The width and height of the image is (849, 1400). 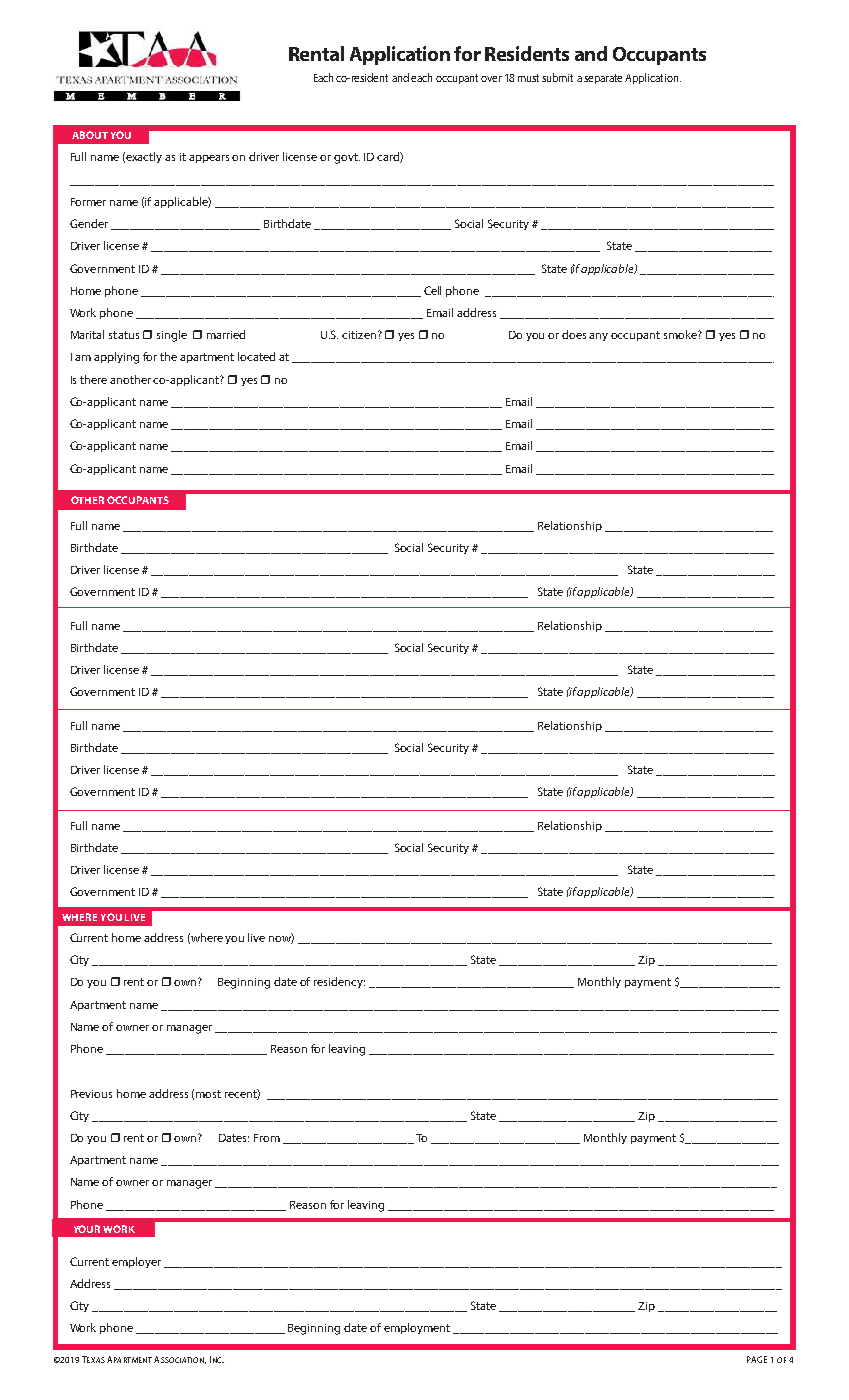 I want to click on citizen, so click(x=359, y=335).
